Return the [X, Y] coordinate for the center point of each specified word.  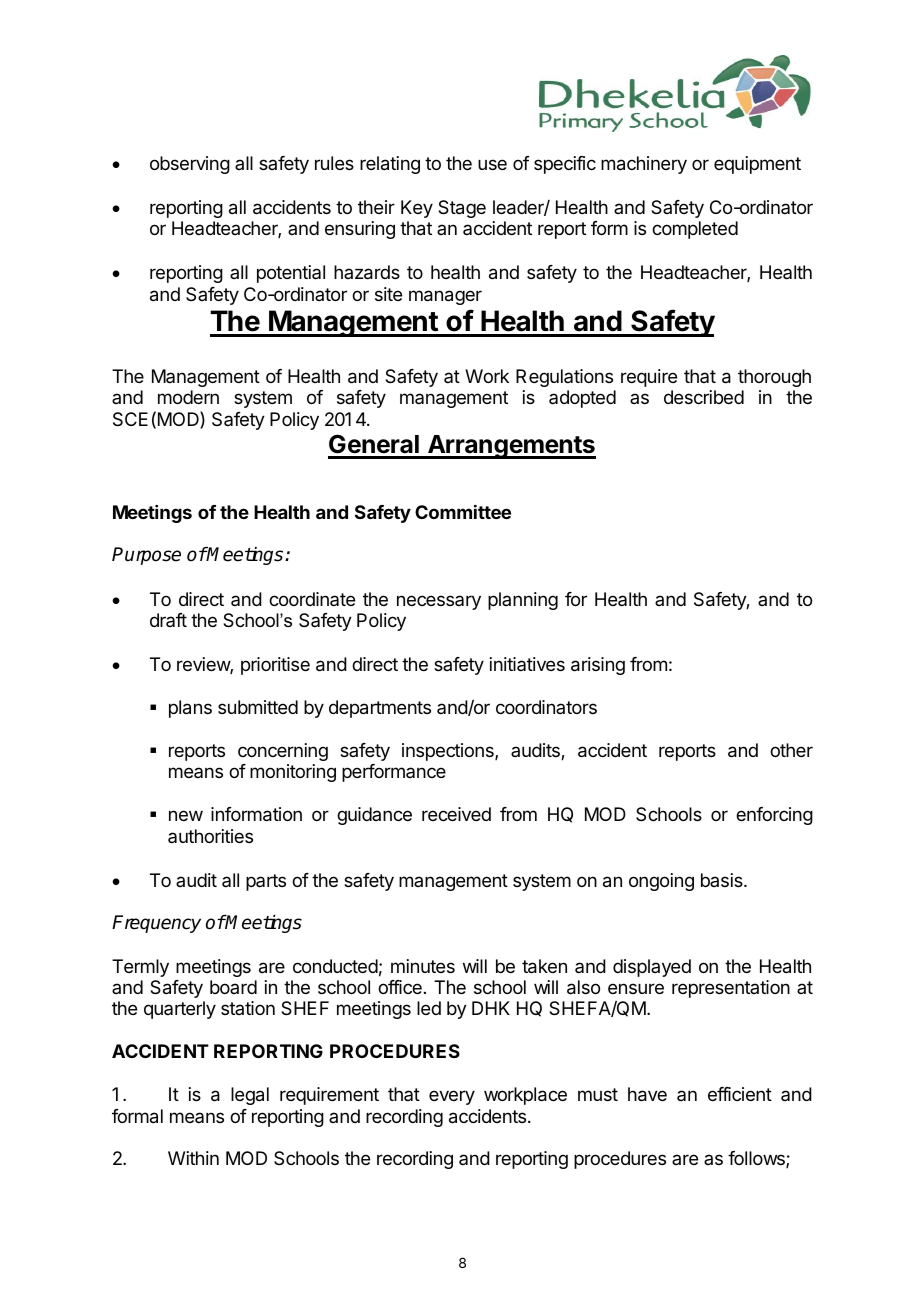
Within [193, 1158]
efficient [740, 1094]
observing [190, 165]
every [452, 1097]
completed [695, 230]
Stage [462, 209]
